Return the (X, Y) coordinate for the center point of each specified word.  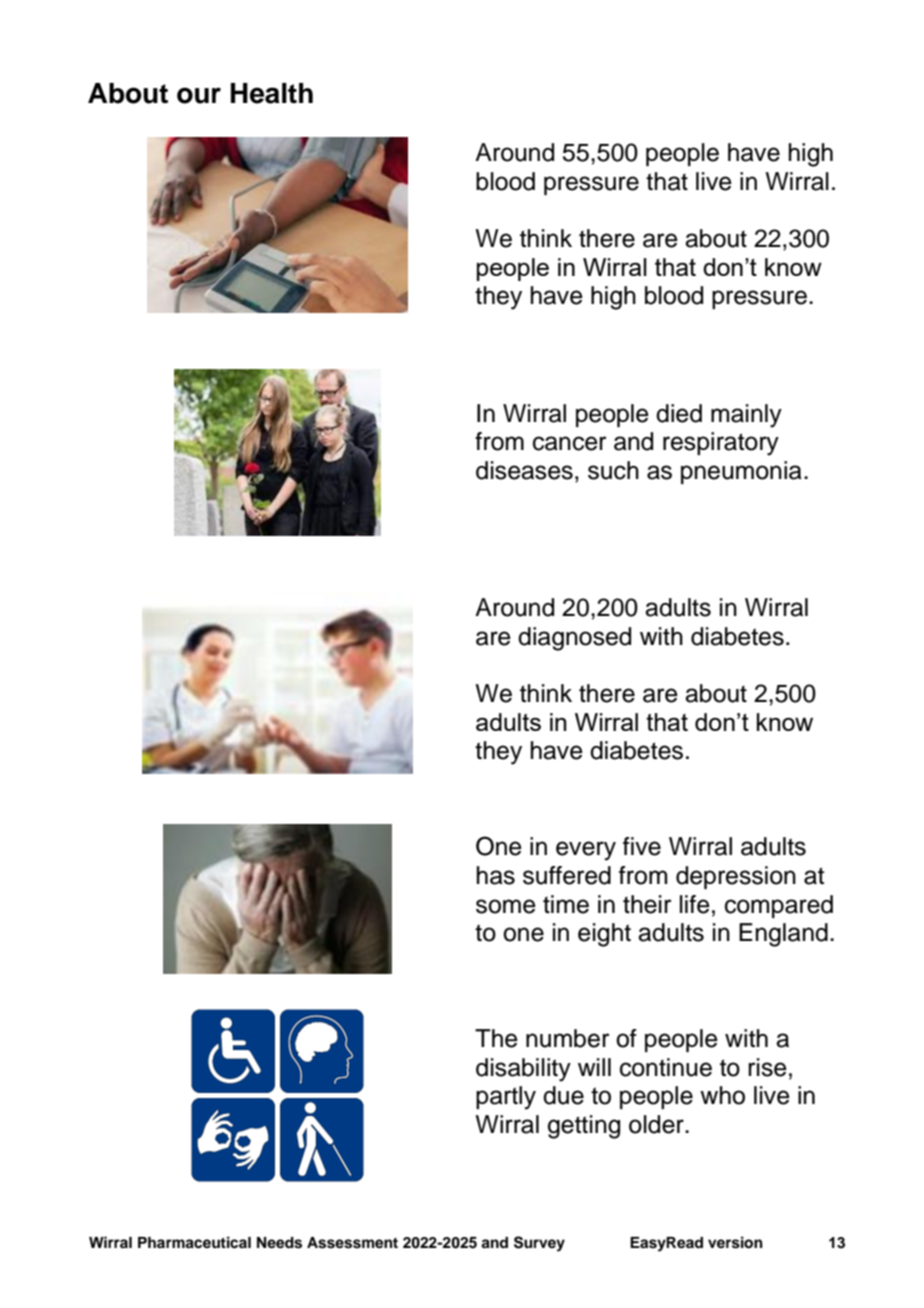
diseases (524, 470)
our (199, 95)
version (735, 1242)
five (642, 846)
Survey (539, 1244)
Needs (279, 1243)
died (679, 413)
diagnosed (574, 639)
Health (272, 93)
